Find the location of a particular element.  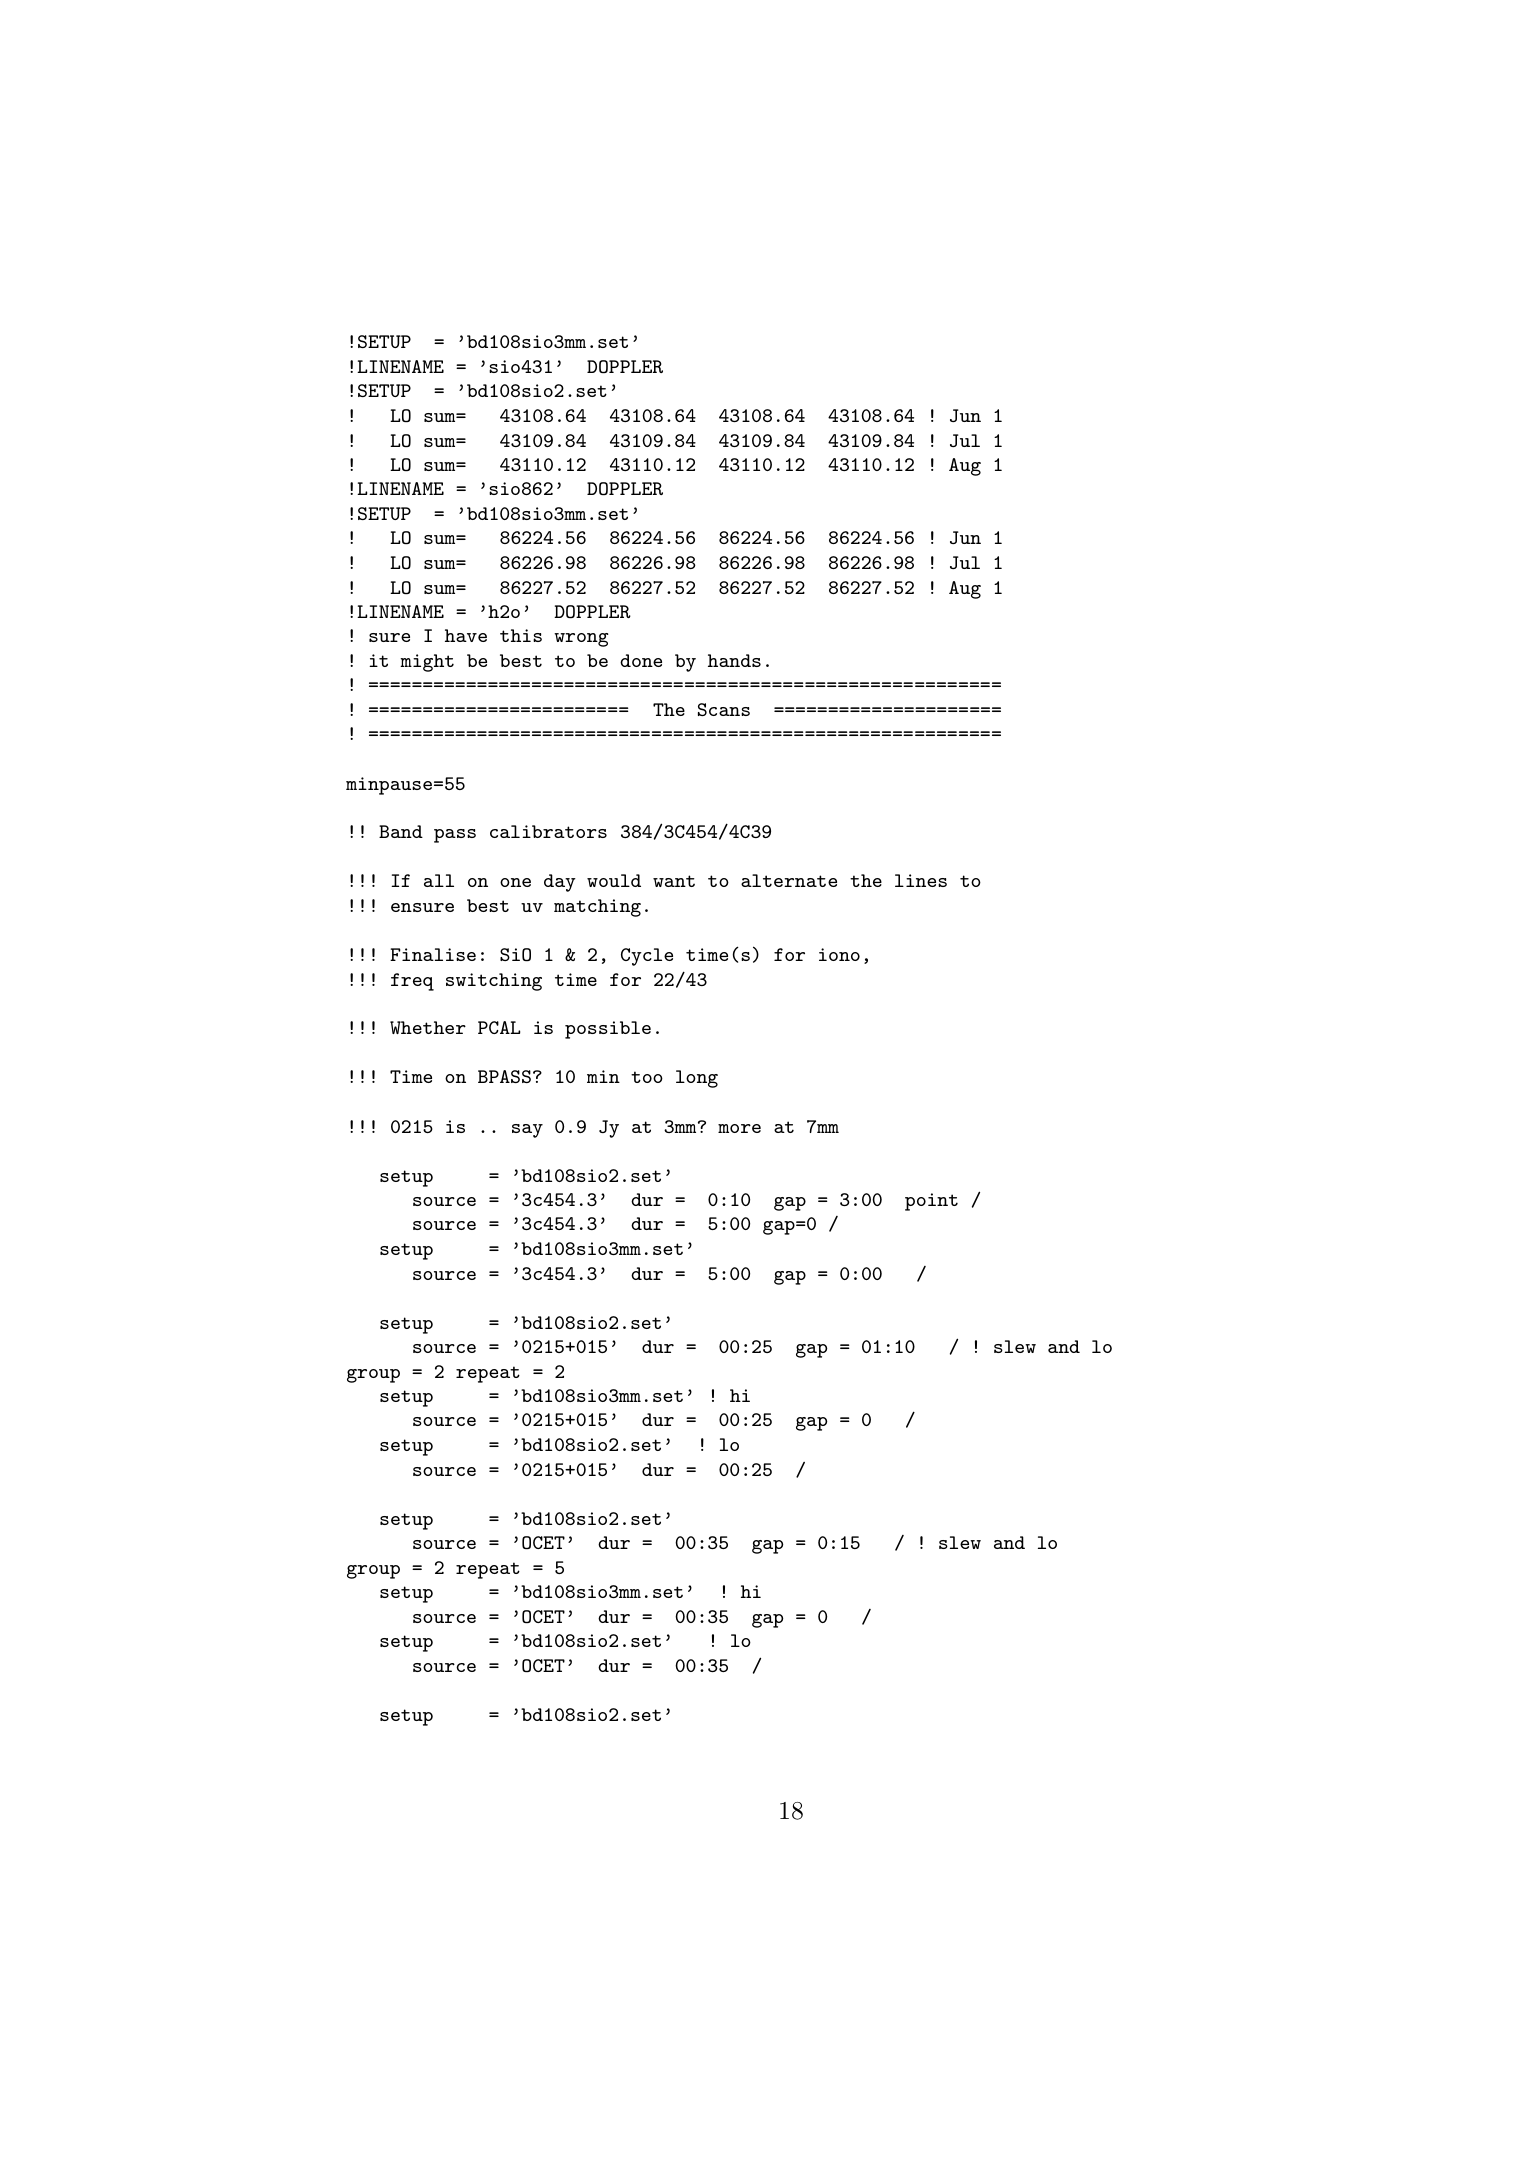

Scans is located at coordinates (724, 709).
